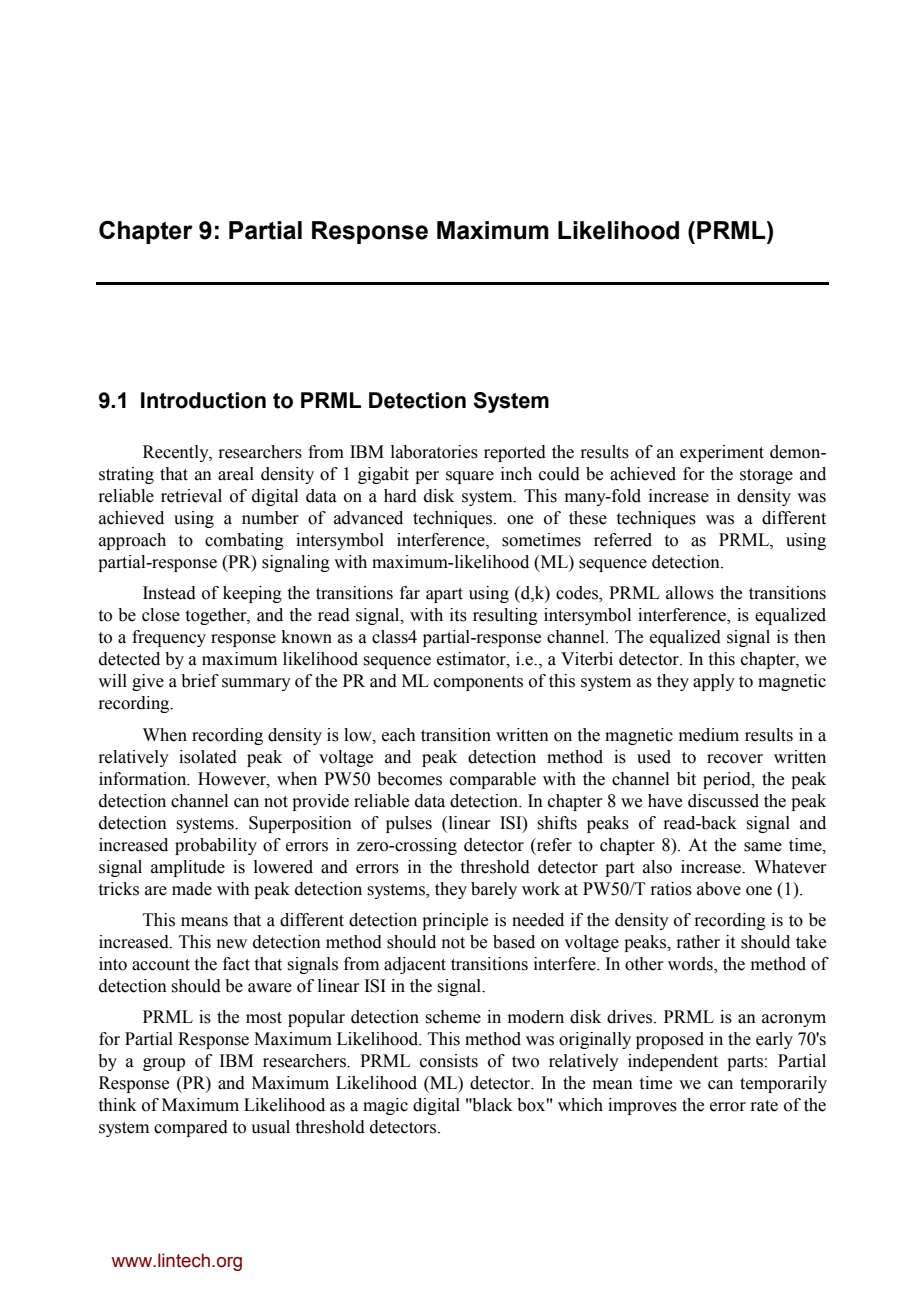 Image resolution: width=924 pixels, height=1308 pixels. What do you see at coordinates (208, 757) in the screenshot?
I see `isolated` at bounding box center [208, 757].
